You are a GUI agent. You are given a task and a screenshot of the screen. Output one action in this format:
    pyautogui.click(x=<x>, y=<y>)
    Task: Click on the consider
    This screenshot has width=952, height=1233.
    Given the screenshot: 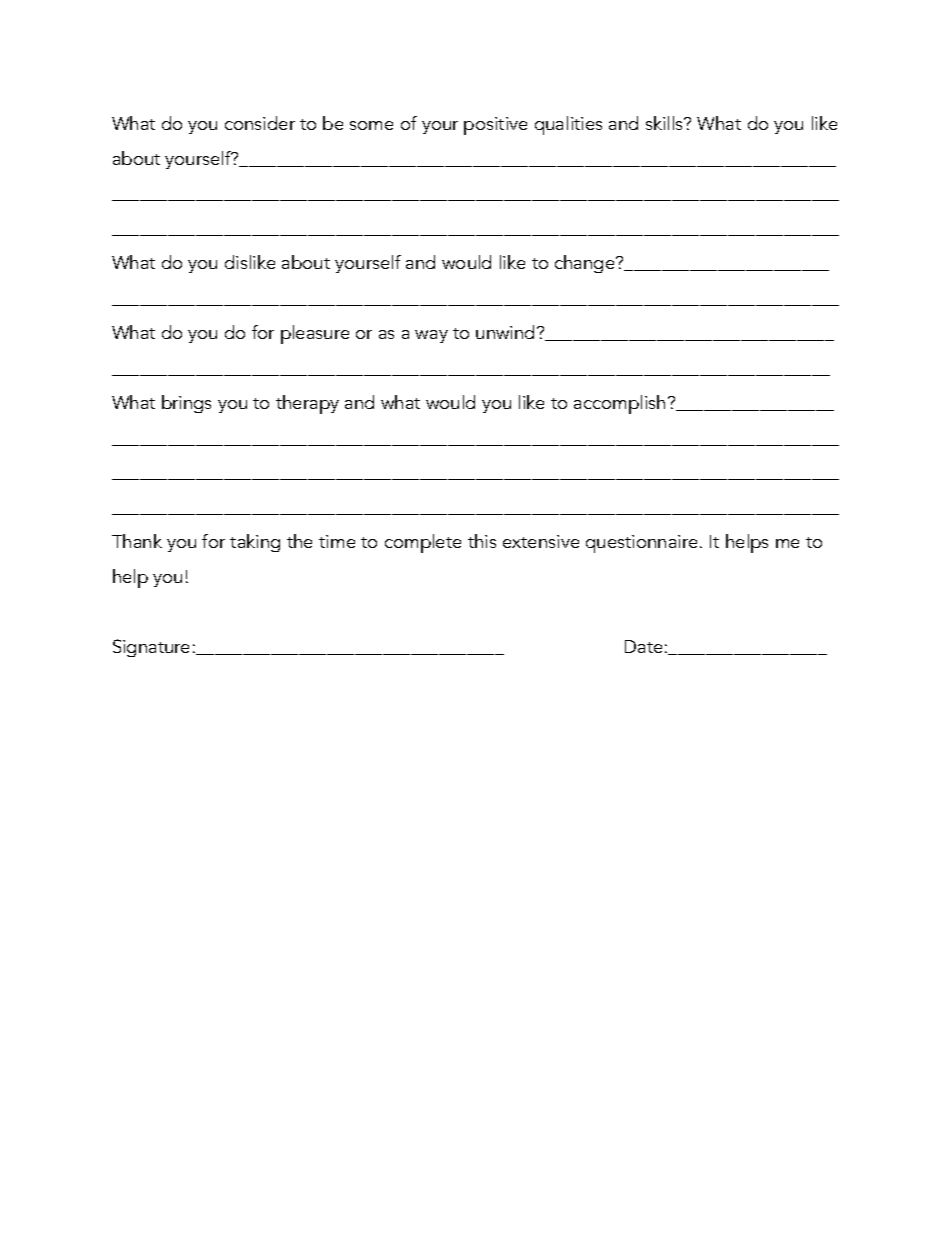 What is the action you would take?
    pyautogui.click(x=260, y=123)
